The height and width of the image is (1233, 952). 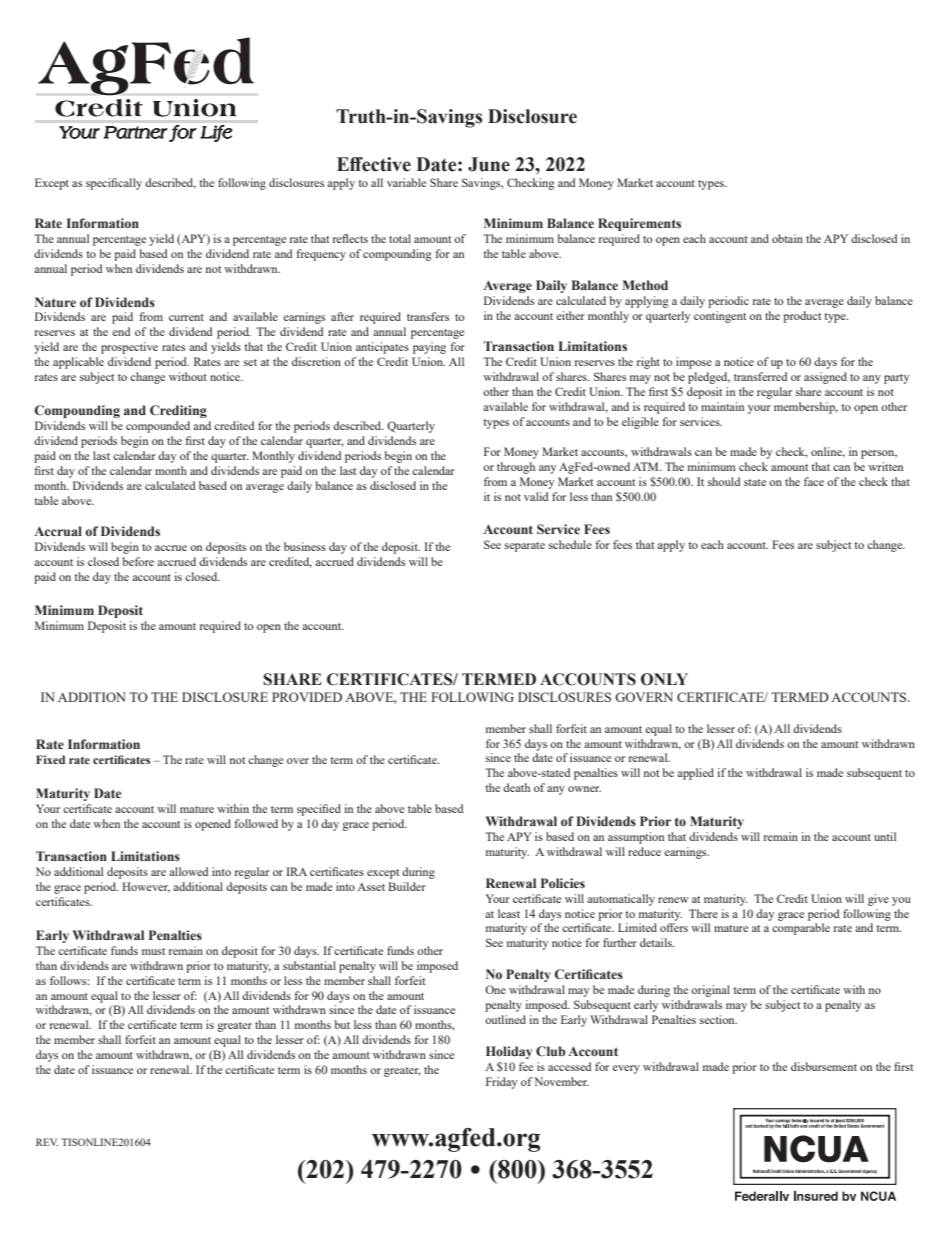 I want to click on ONLY, so click(x=664, y=679).
